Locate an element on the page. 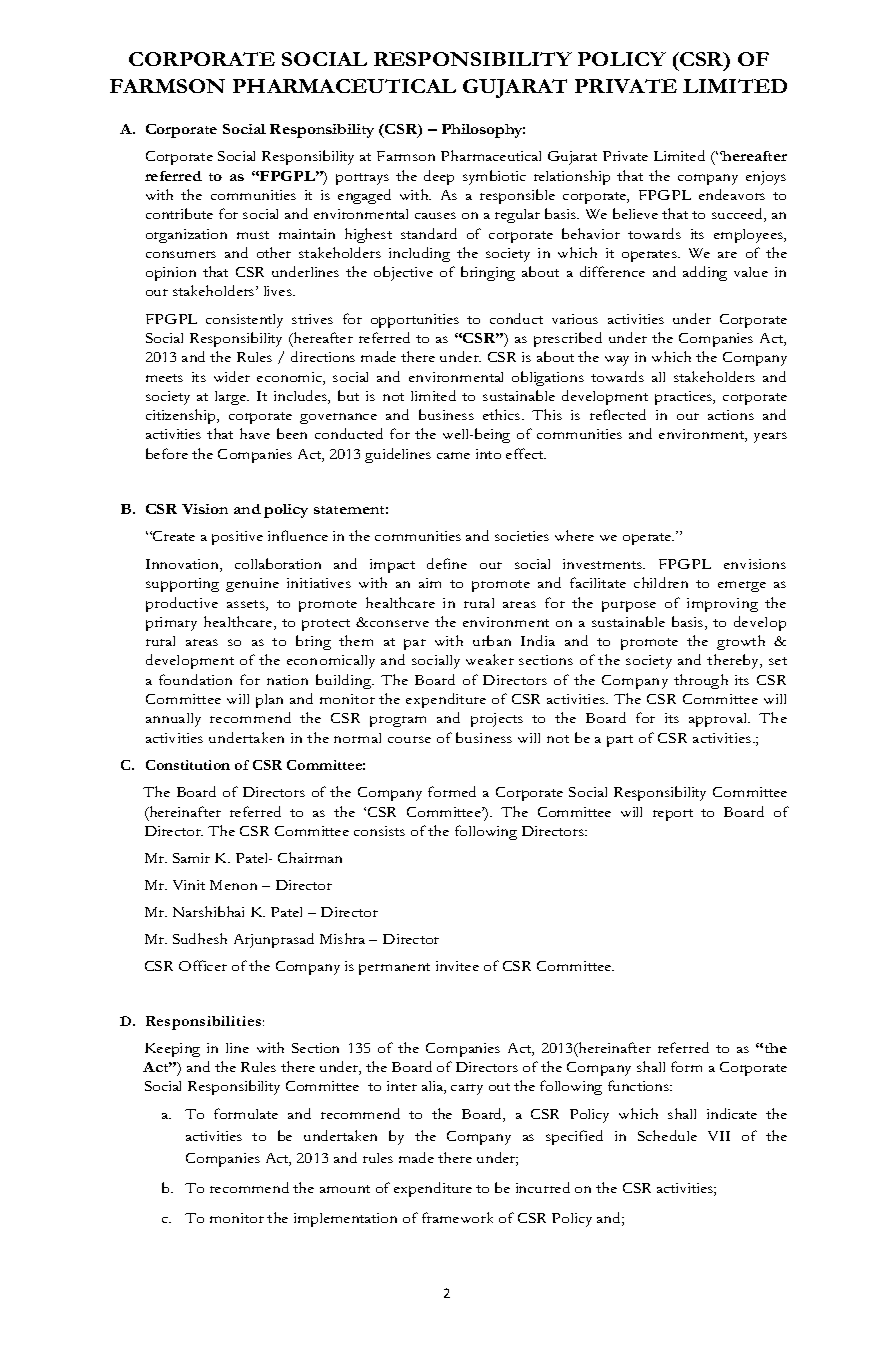  report is located at coordinates (673, 815).
